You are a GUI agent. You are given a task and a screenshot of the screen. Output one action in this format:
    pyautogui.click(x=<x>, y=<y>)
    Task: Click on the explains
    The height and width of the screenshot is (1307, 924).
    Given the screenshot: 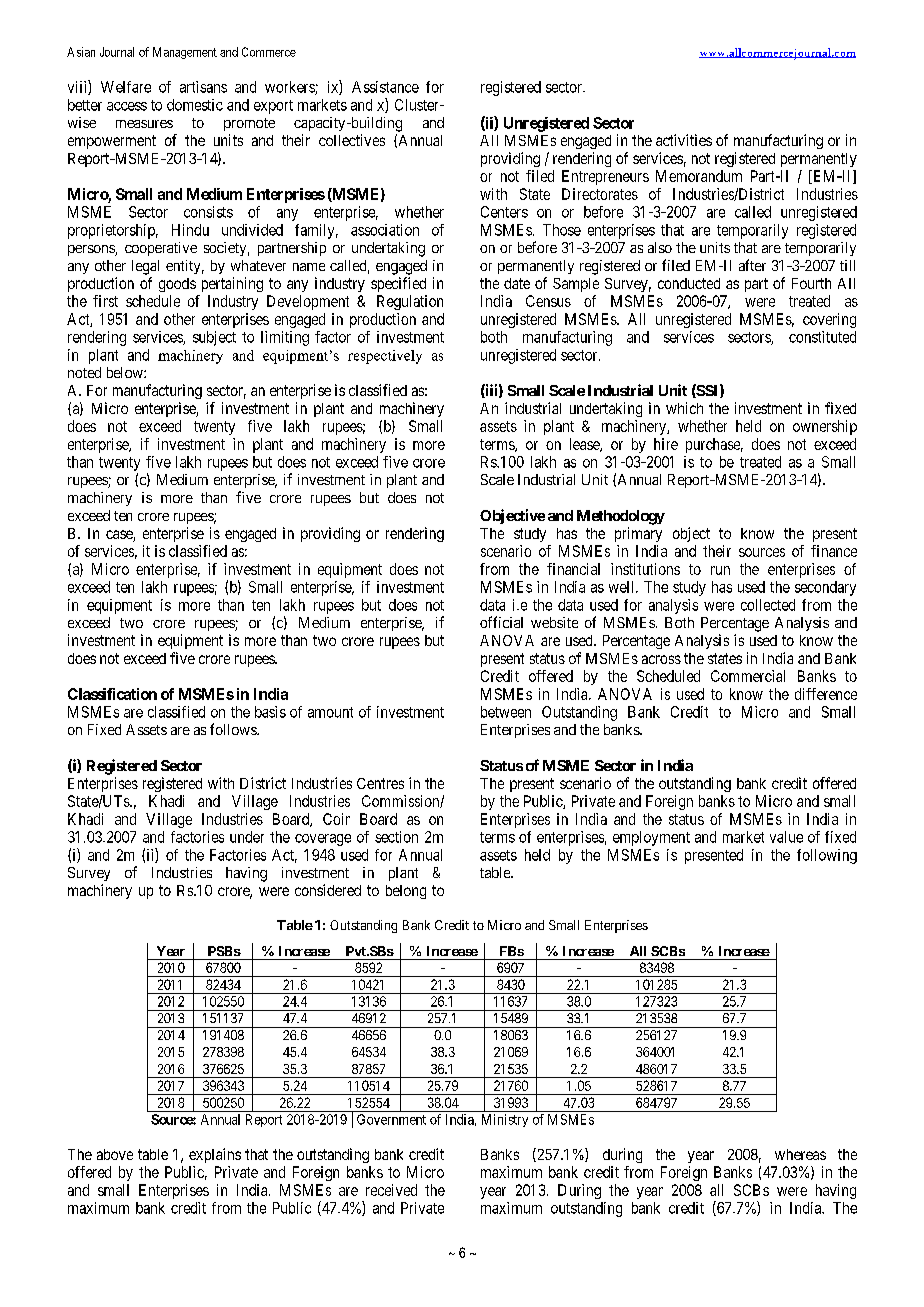 What is the action you would take?
    pyautogui.click(x=215, y=1155)
